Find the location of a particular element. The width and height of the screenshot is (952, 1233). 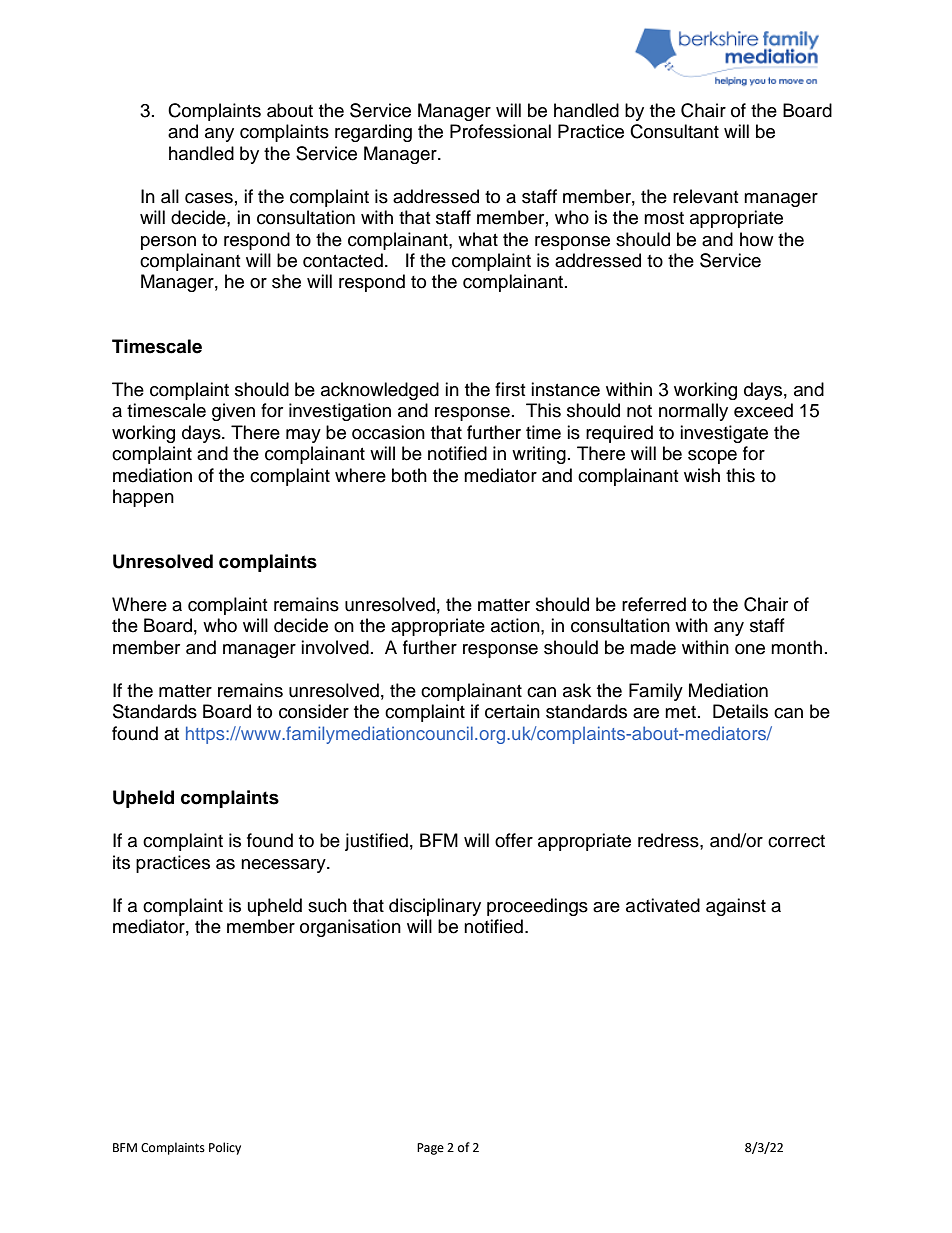

happen is located at coordinates (143, 498).
